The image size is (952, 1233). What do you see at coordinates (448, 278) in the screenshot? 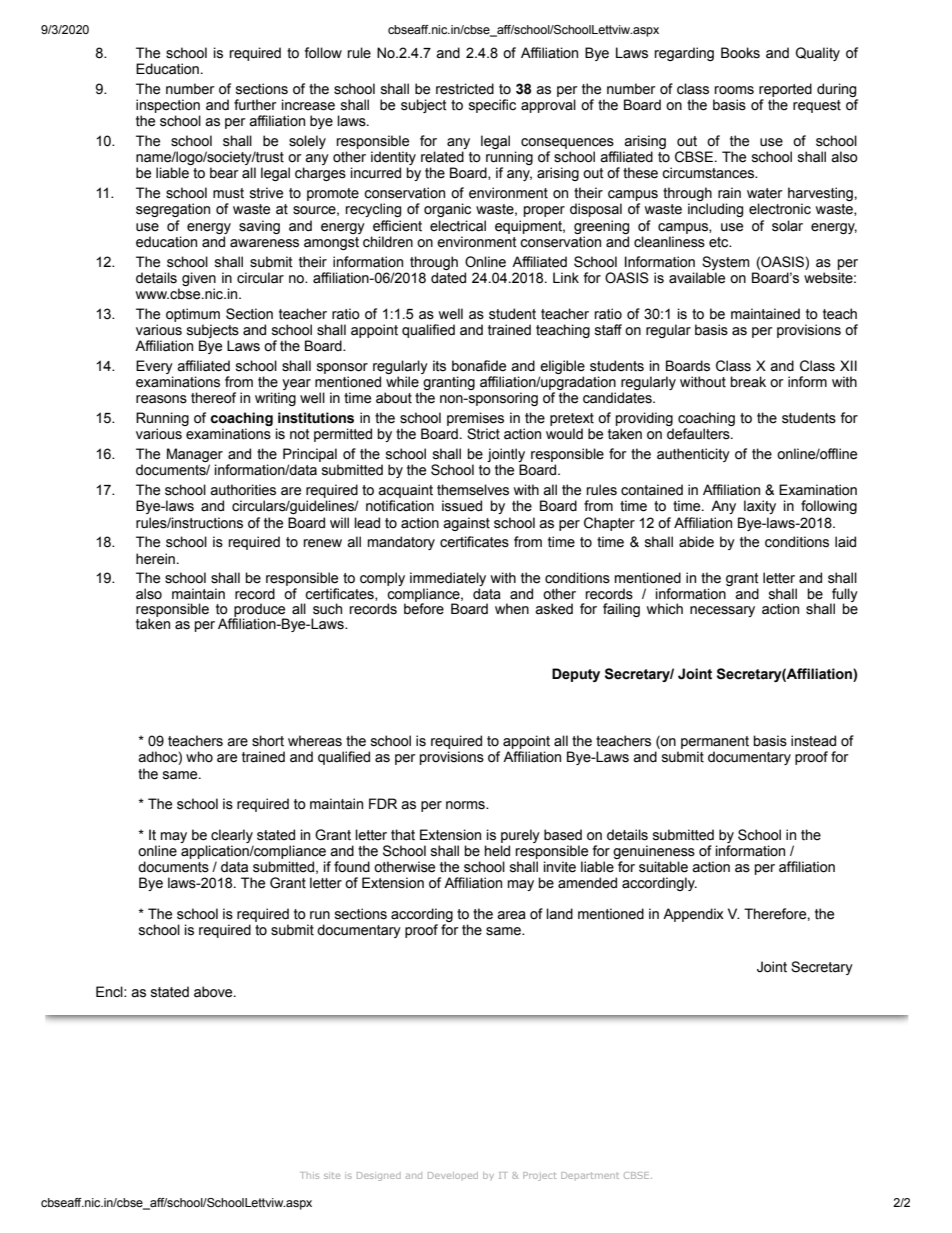
I see `dated` at bounding box center [448, 278].
